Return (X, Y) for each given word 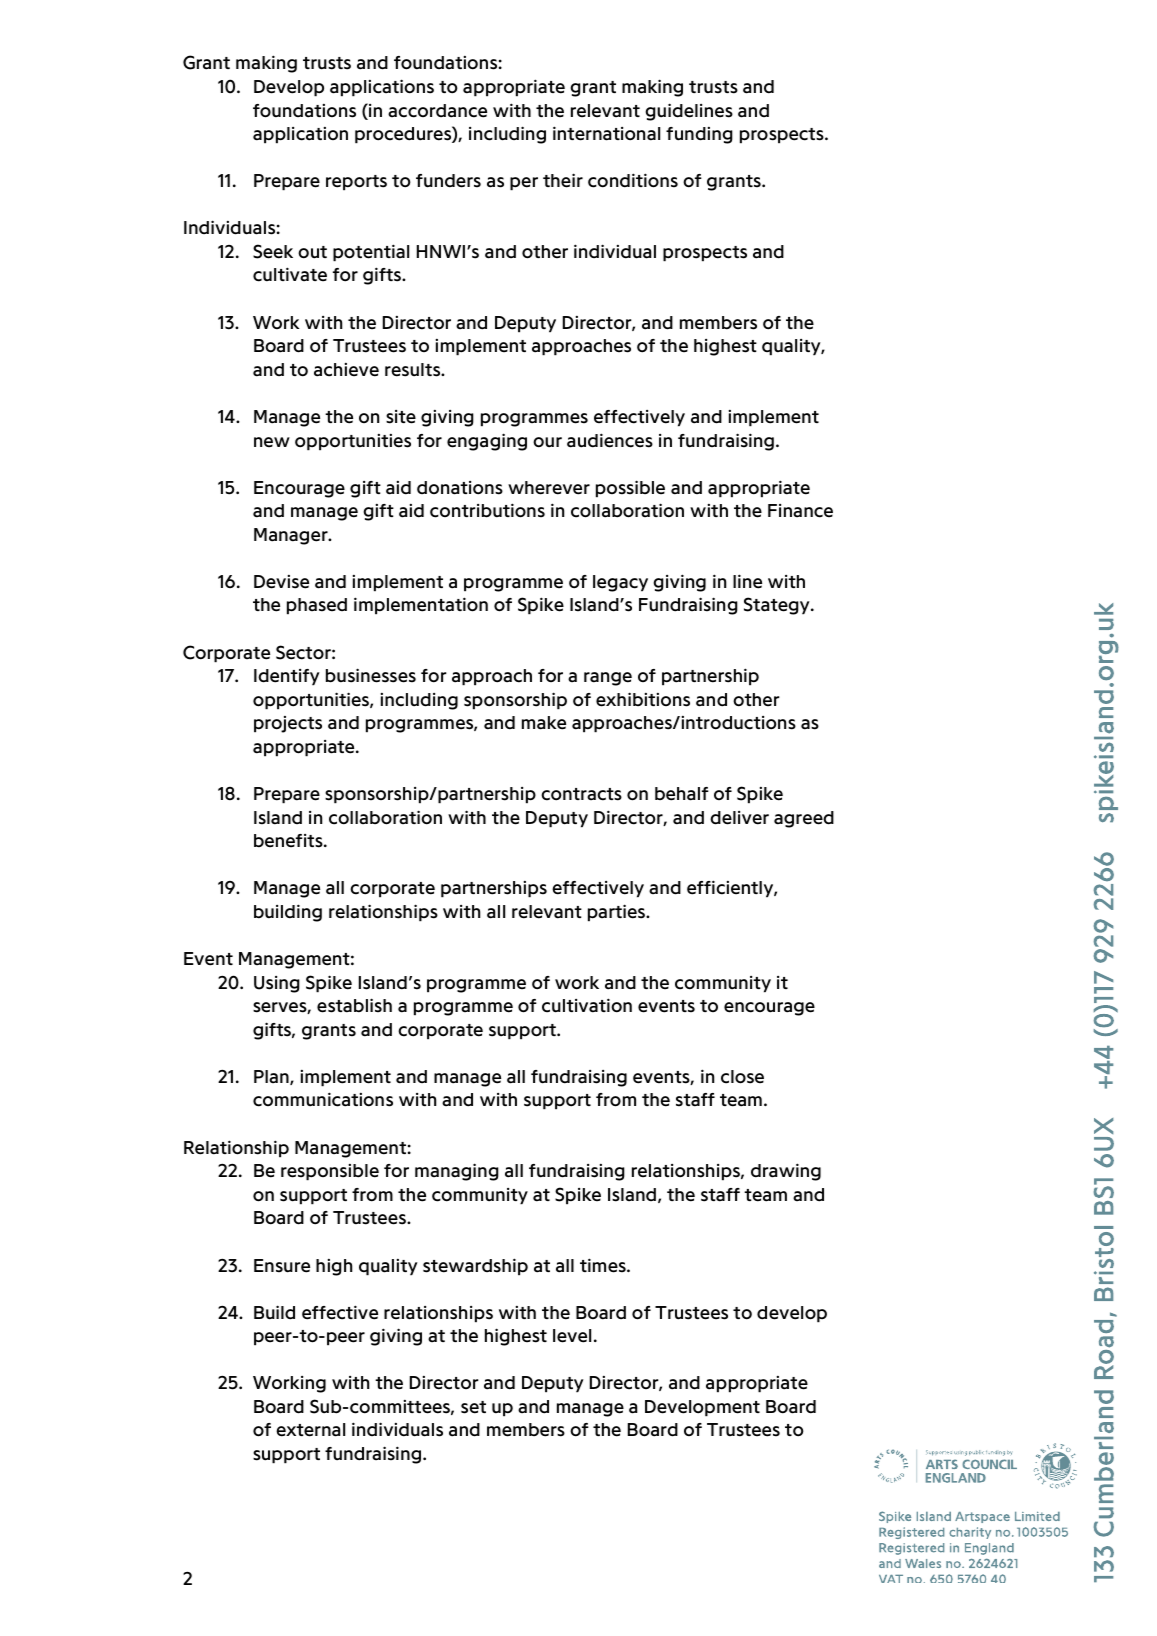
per (524, 184)
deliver (739, 818)
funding (699, 135)
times (604, 1265)
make (544, 723)
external (310, 1430)
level (572, 1336)
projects (288, 724)
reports (356, 183)
